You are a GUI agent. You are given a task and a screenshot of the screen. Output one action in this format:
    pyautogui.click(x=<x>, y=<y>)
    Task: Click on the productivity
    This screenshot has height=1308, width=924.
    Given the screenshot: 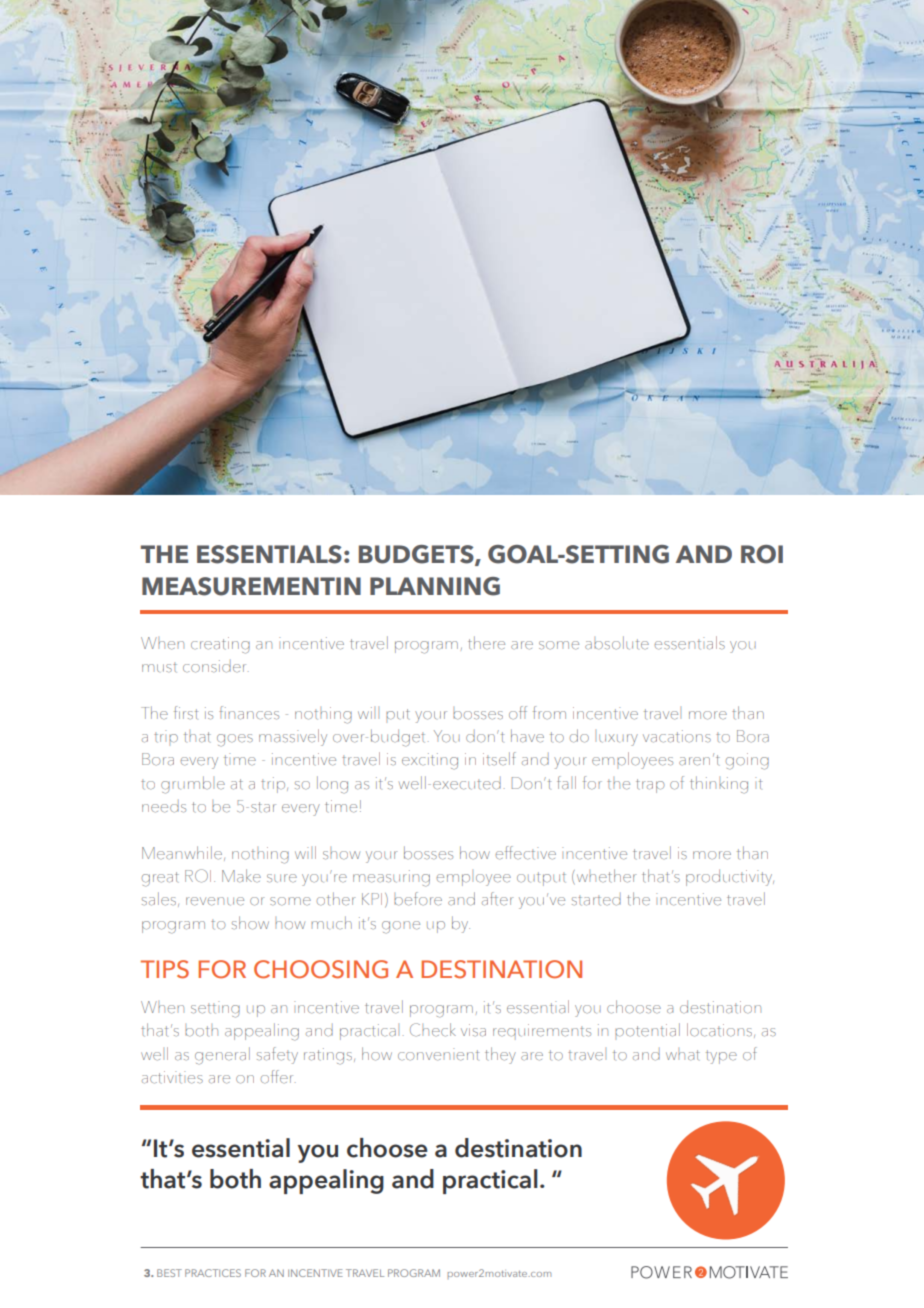 What is the action you would take?
    pyautogui.click(x=730, y=877)
